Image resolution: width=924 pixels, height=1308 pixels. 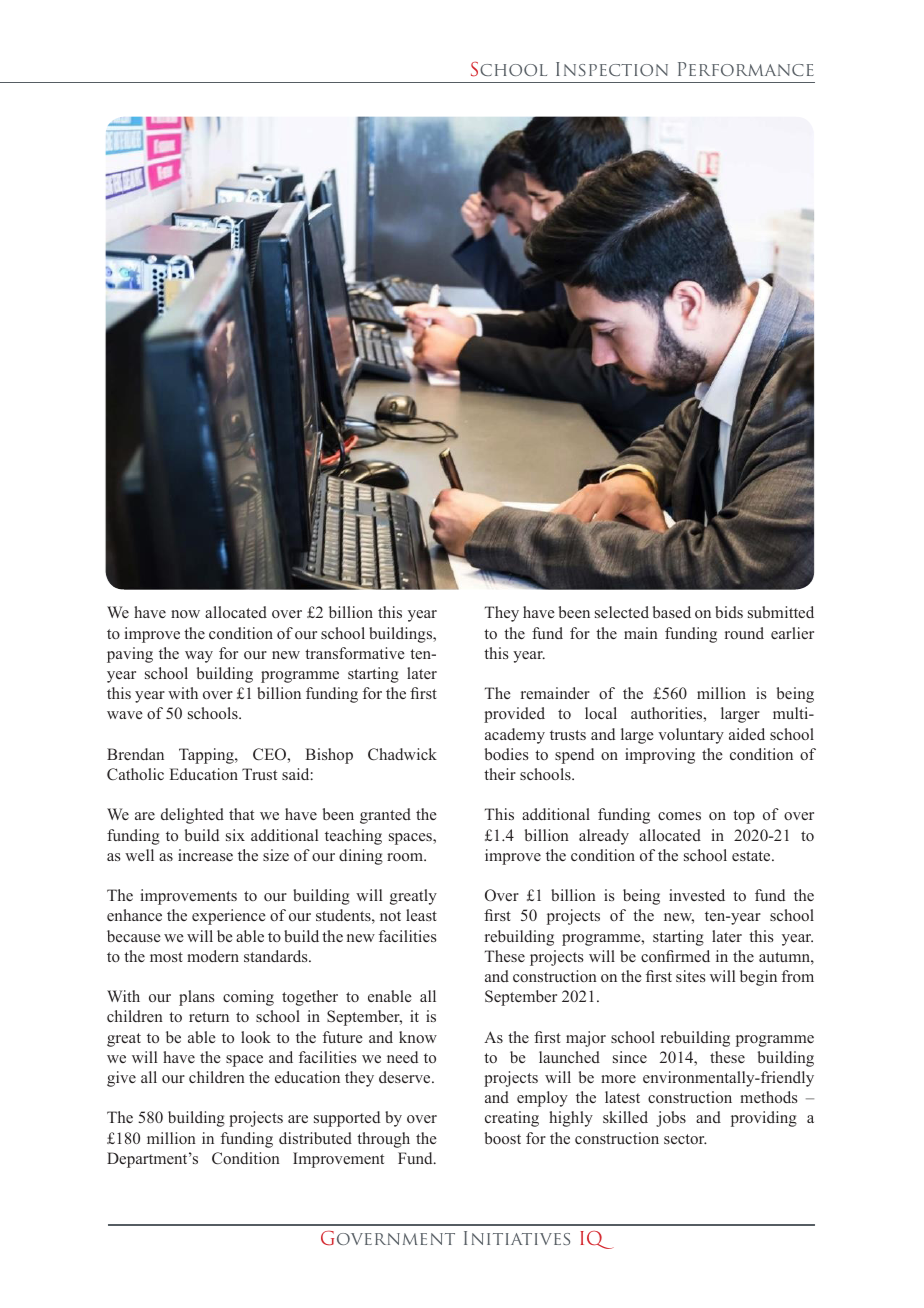 I want to click on selected, so click(x=622, y=612).
